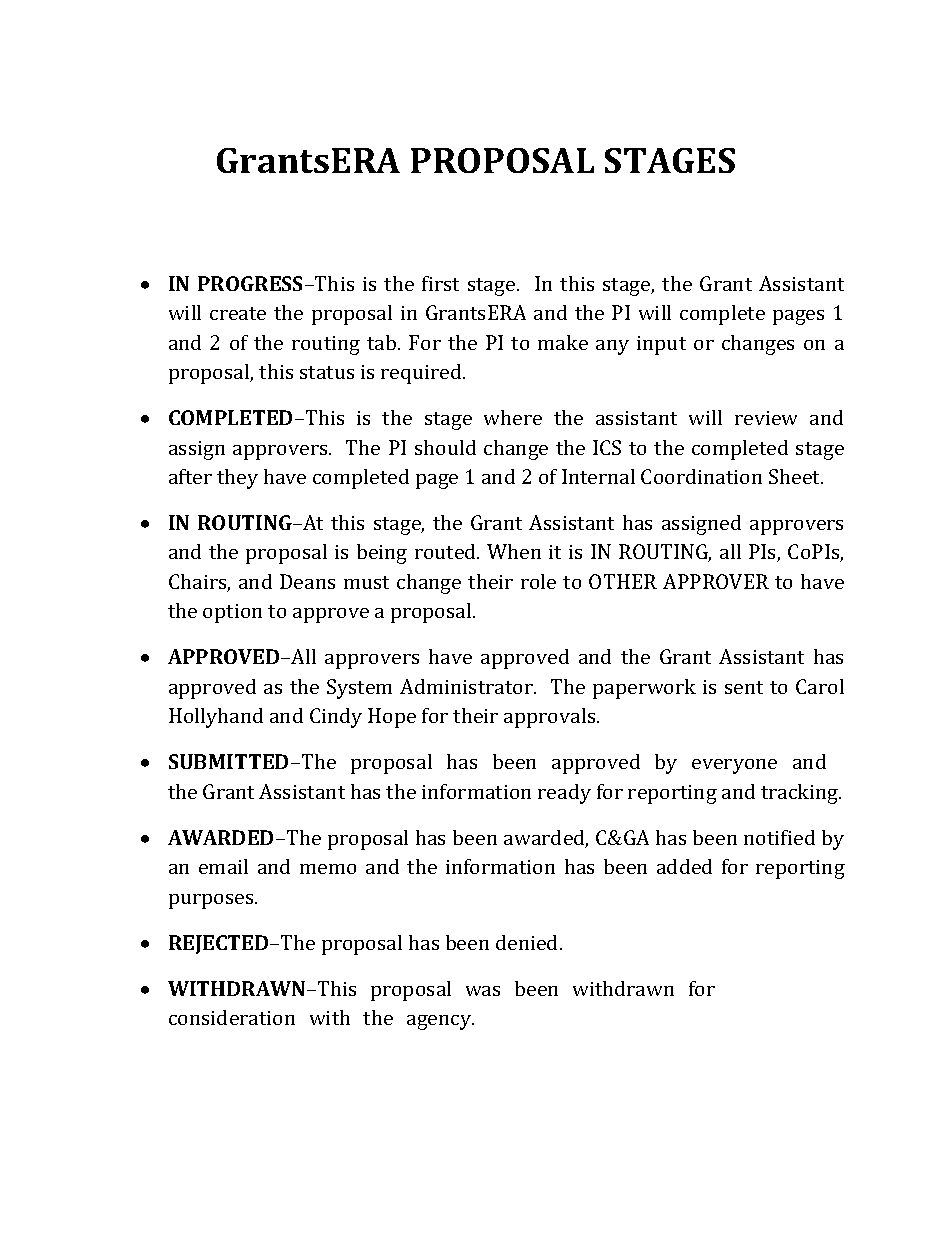 The height and width of the page is (1233, 952). What do you see at coordinates (744, 687) in the page?
I see `sent` at bounding box center [744, 687].
